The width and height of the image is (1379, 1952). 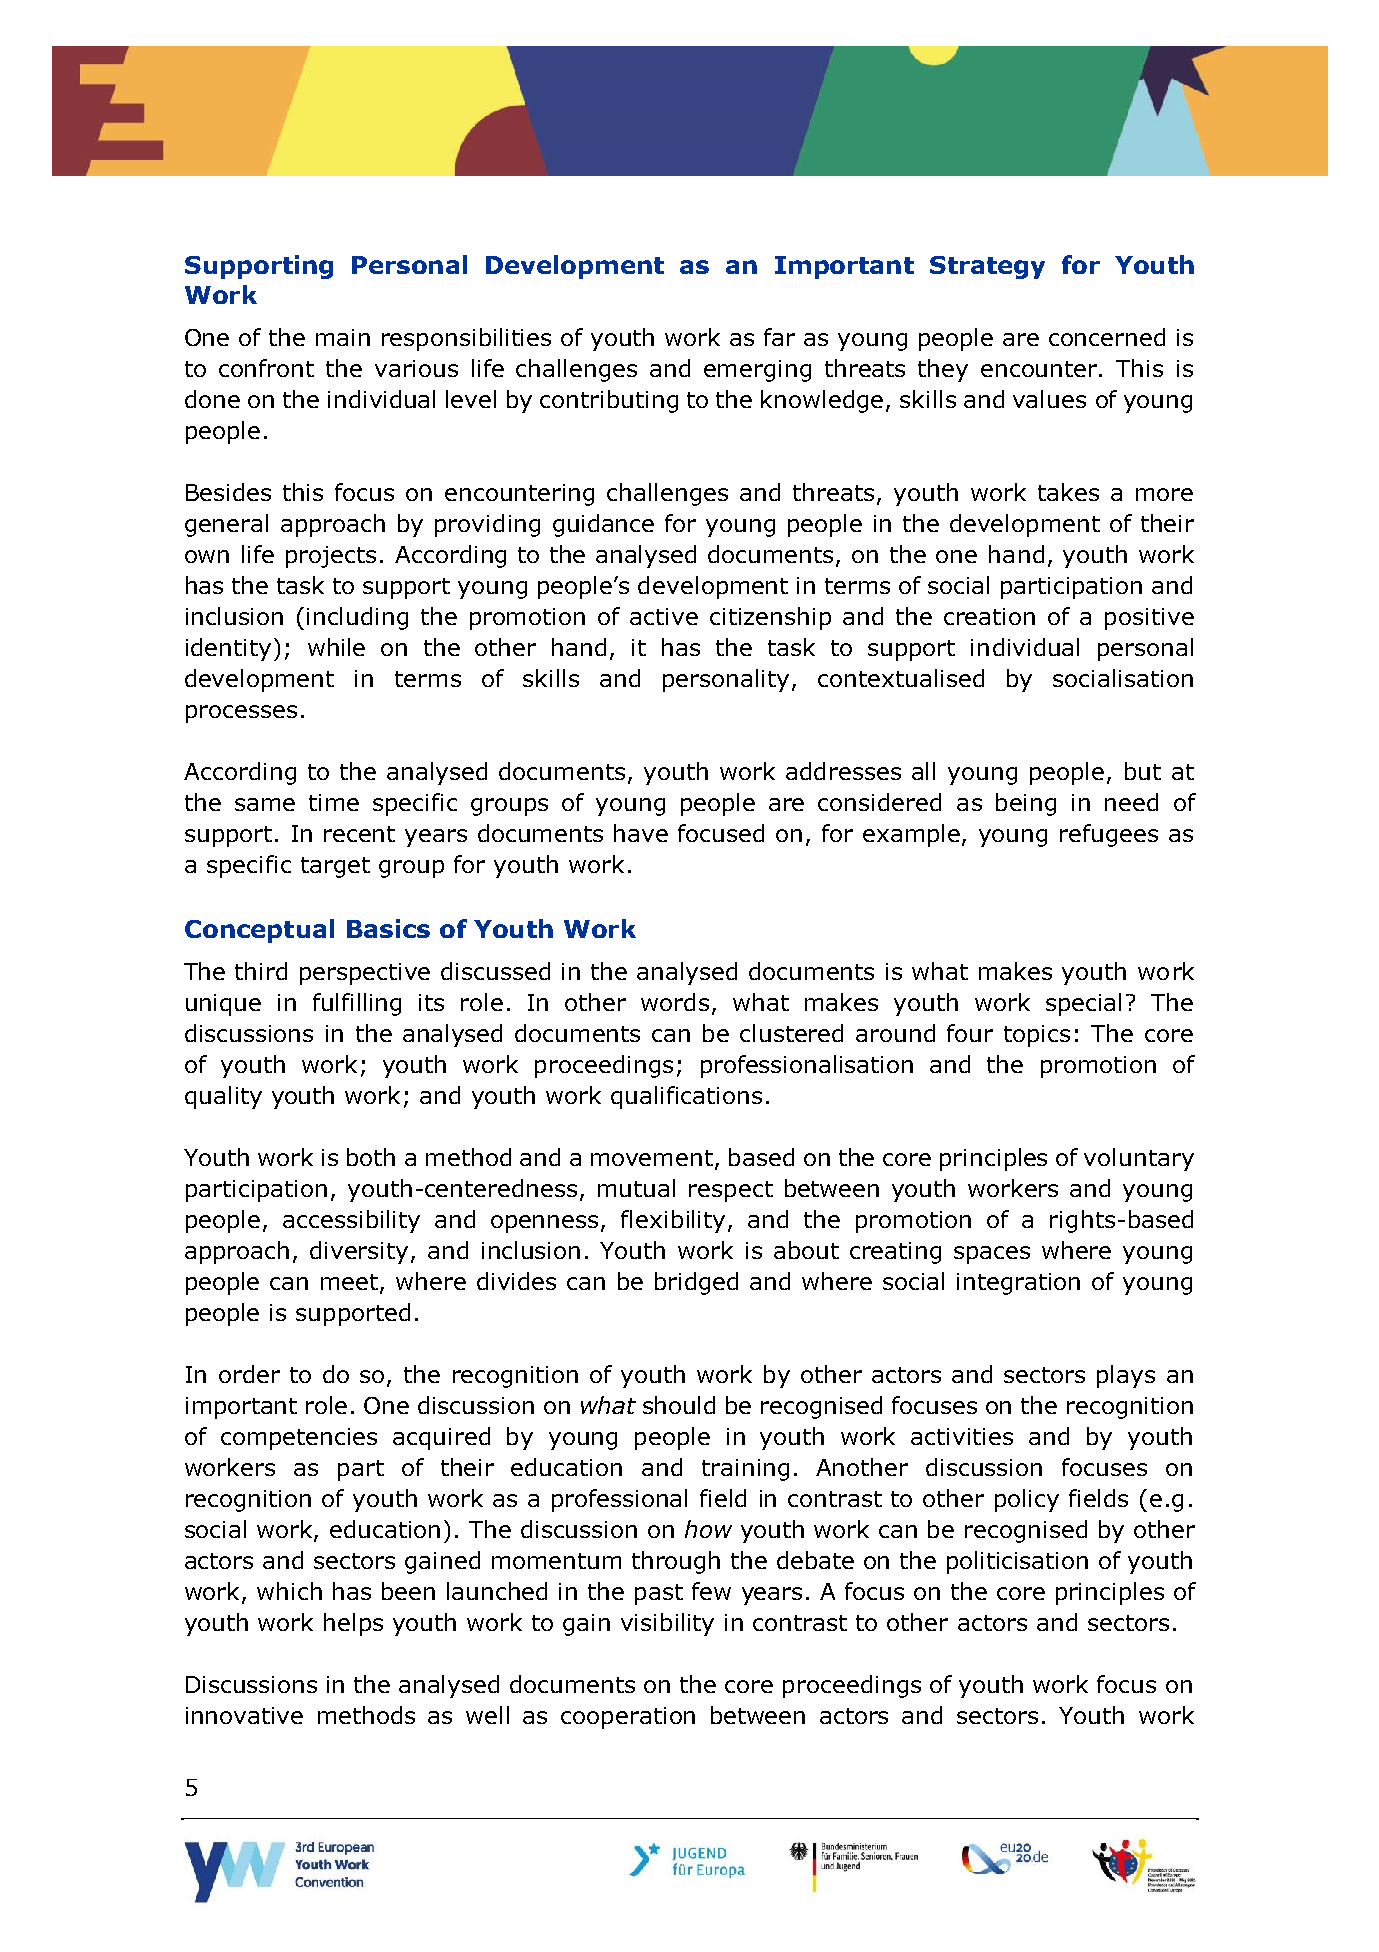 I want to click on concerned, so click(x=1107, y=337).
